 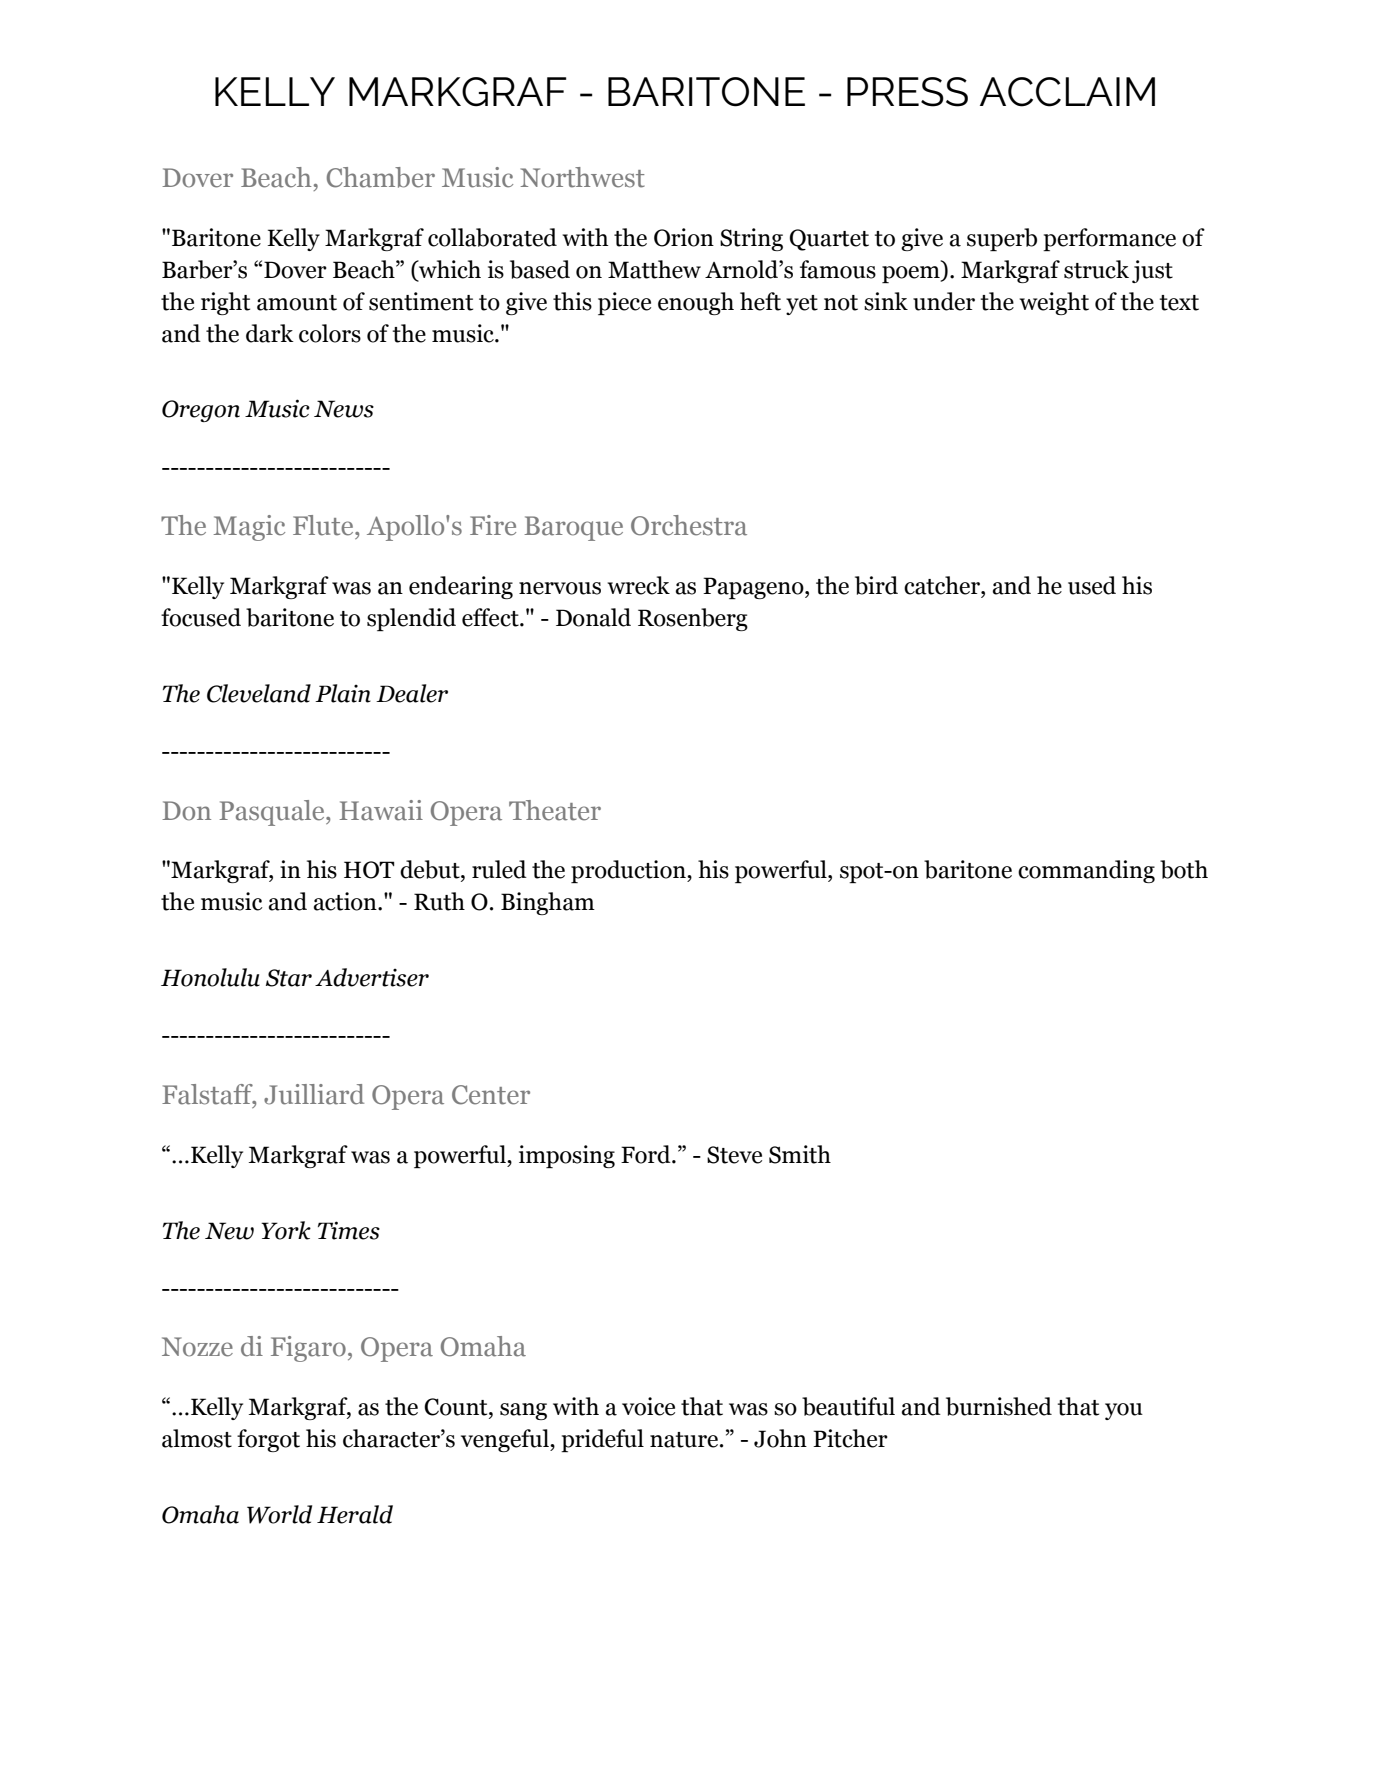 What do you see at coordinates (273, 813) in the document?
I see `Pasquale` at bounding box center [273, 813].
